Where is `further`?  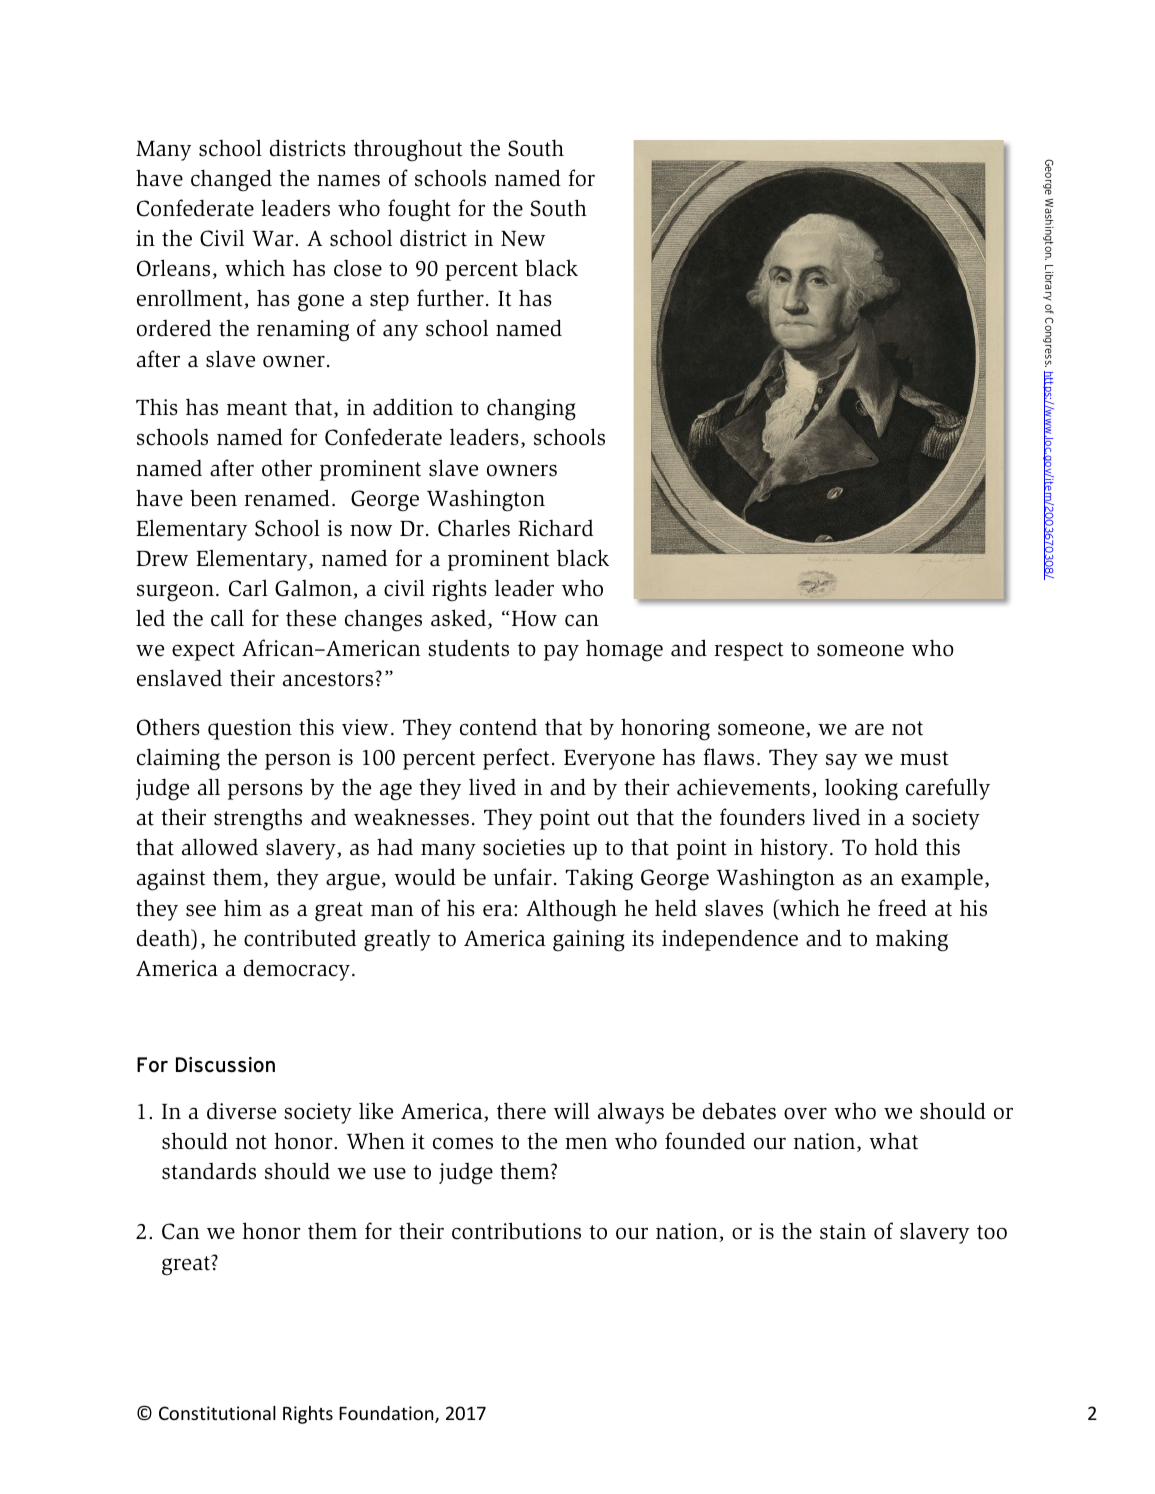
further is located at coordinates (450, 298).
